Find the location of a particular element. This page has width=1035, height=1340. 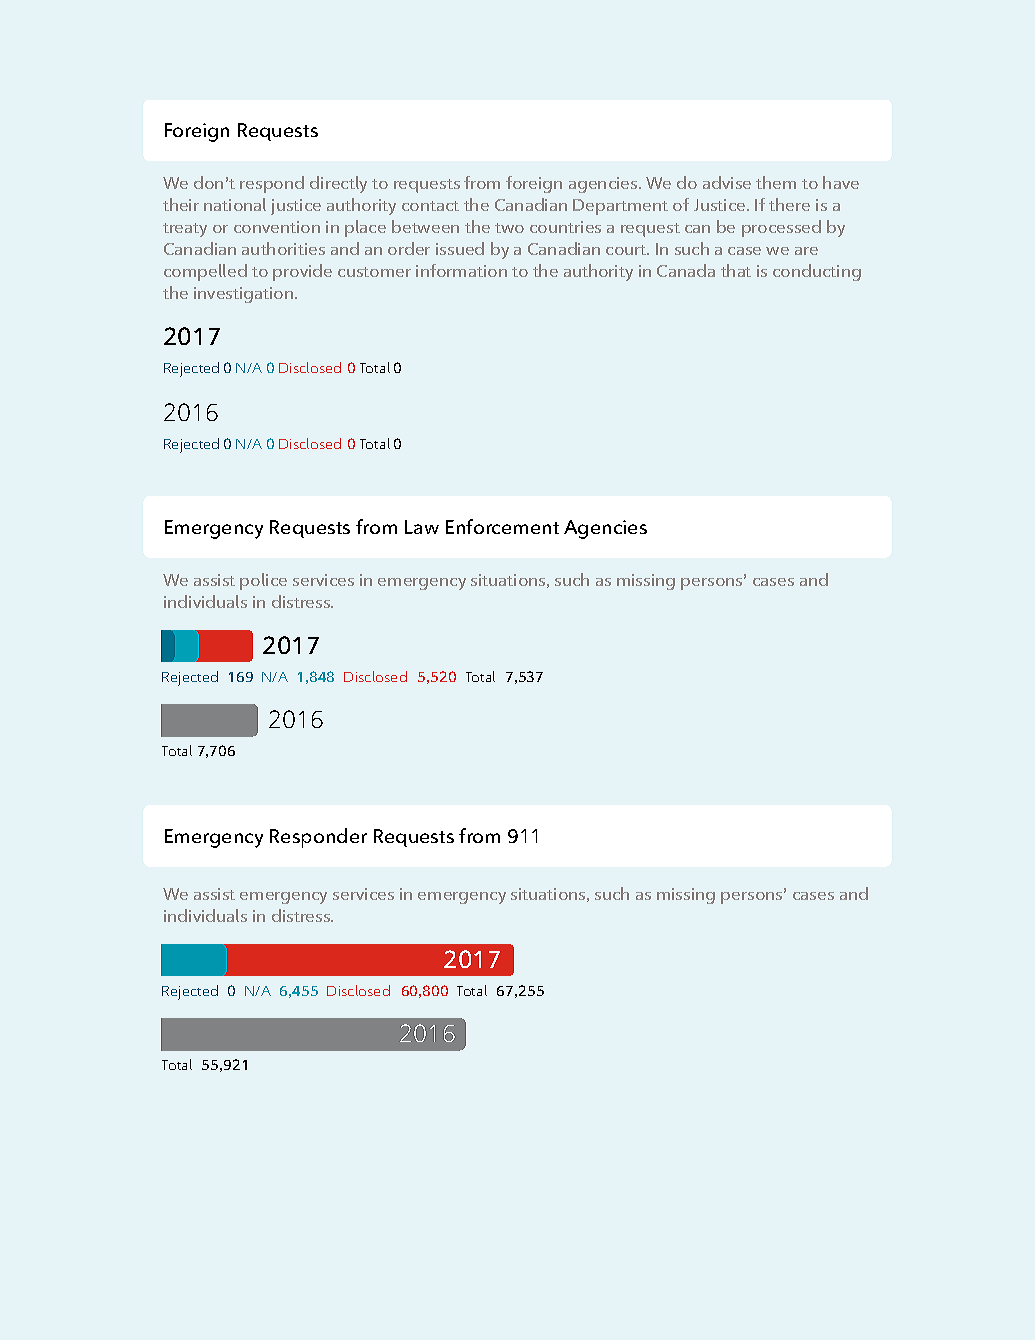

national is located at coordinates (235, 204).
